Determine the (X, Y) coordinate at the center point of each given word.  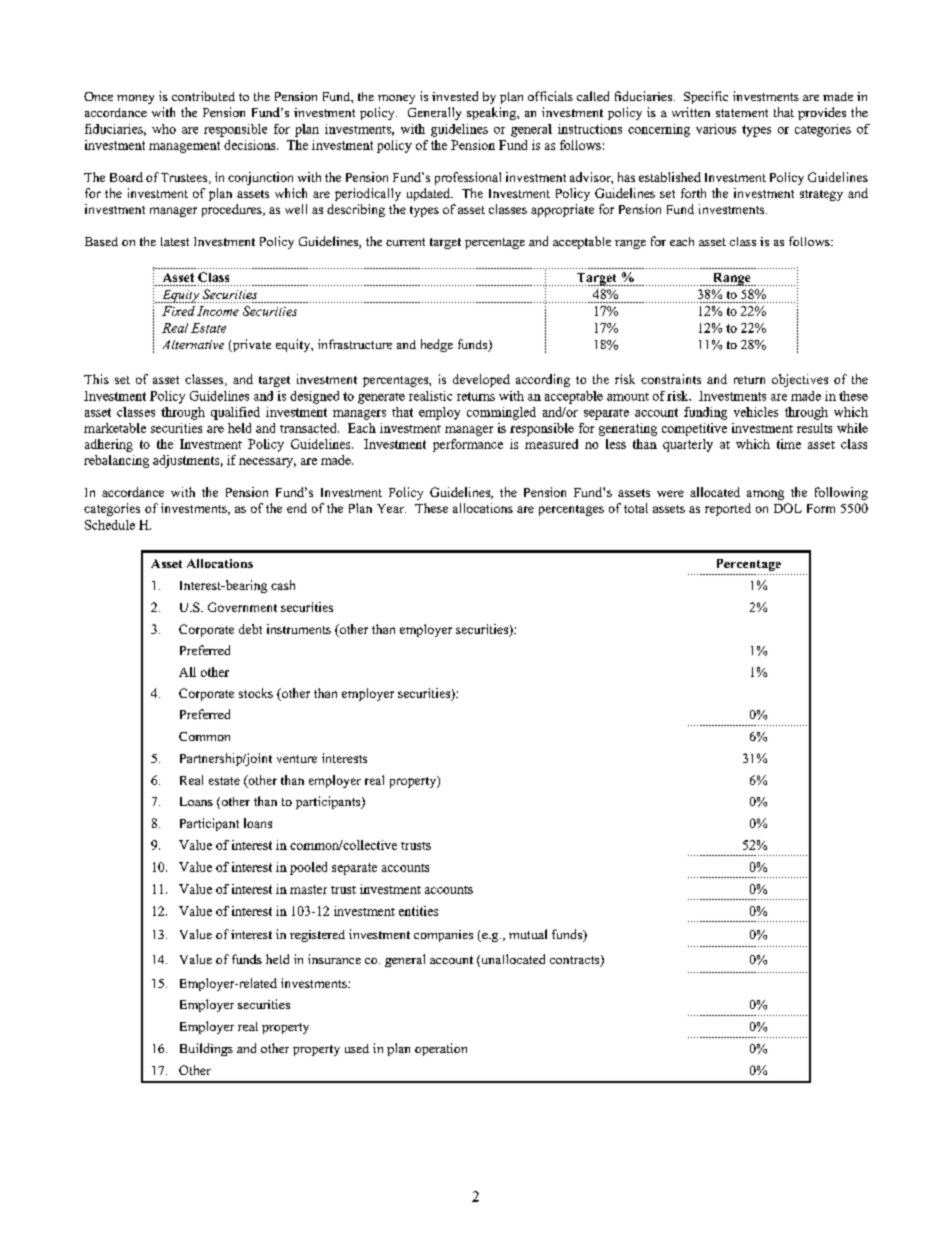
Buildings (206, 1049)
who (164, 129)
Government (242, 607)
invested (455, 96)
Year (391, 508)
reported (728, 509)
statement (742, 113)
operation (441, 1049)
